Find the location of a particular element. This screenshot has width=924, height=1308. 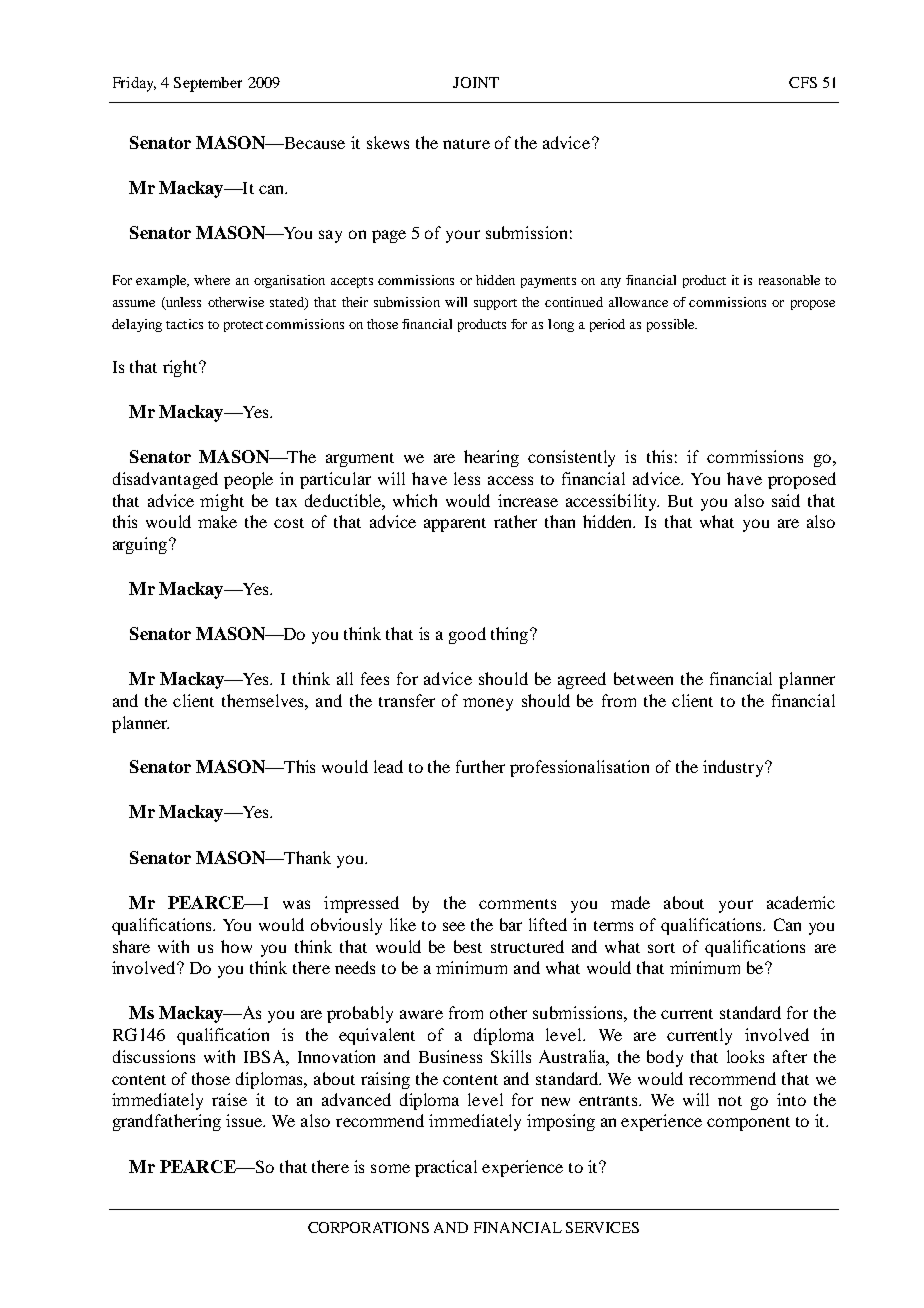

make is located at coordinates (217, 521).
